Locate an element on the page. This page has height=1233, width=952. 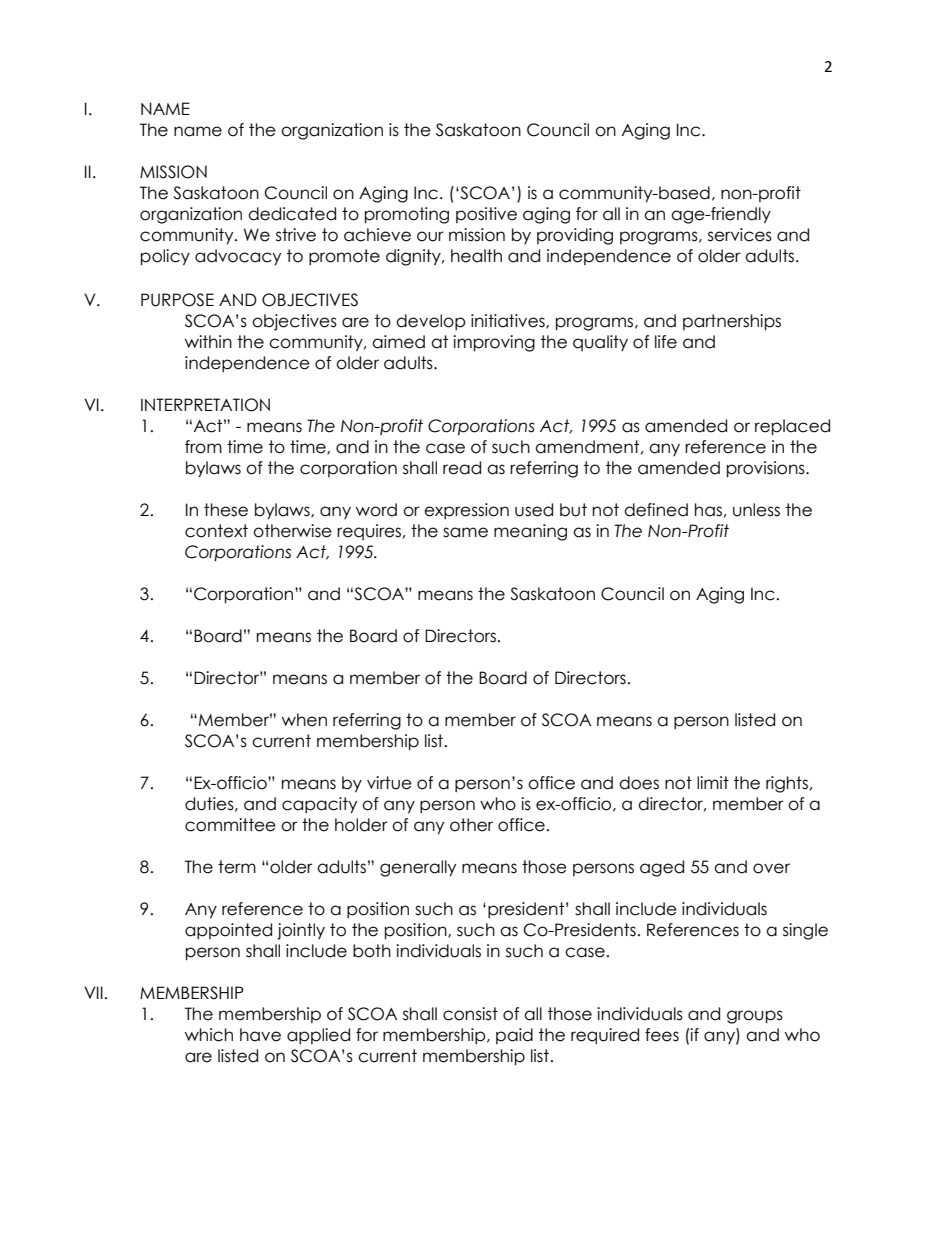
from is located at coordinates (203, 447).
